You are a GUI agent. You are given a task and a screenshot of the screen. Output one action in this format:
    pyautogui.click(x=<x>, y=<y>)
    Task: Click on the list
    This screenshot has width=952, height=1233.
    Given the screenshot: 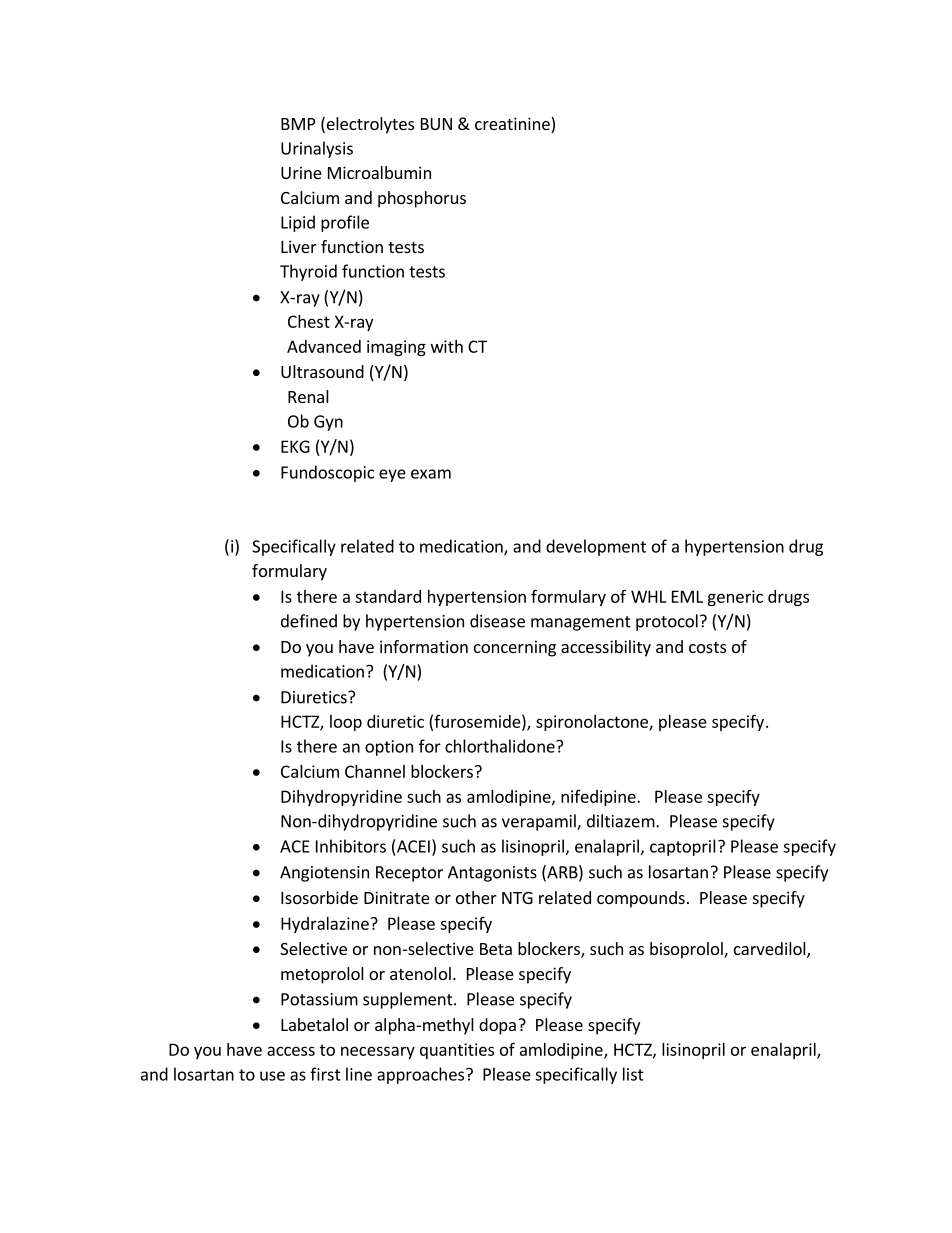 What is the action you would take?
    pyautogui.click(x=633, y=1074)
